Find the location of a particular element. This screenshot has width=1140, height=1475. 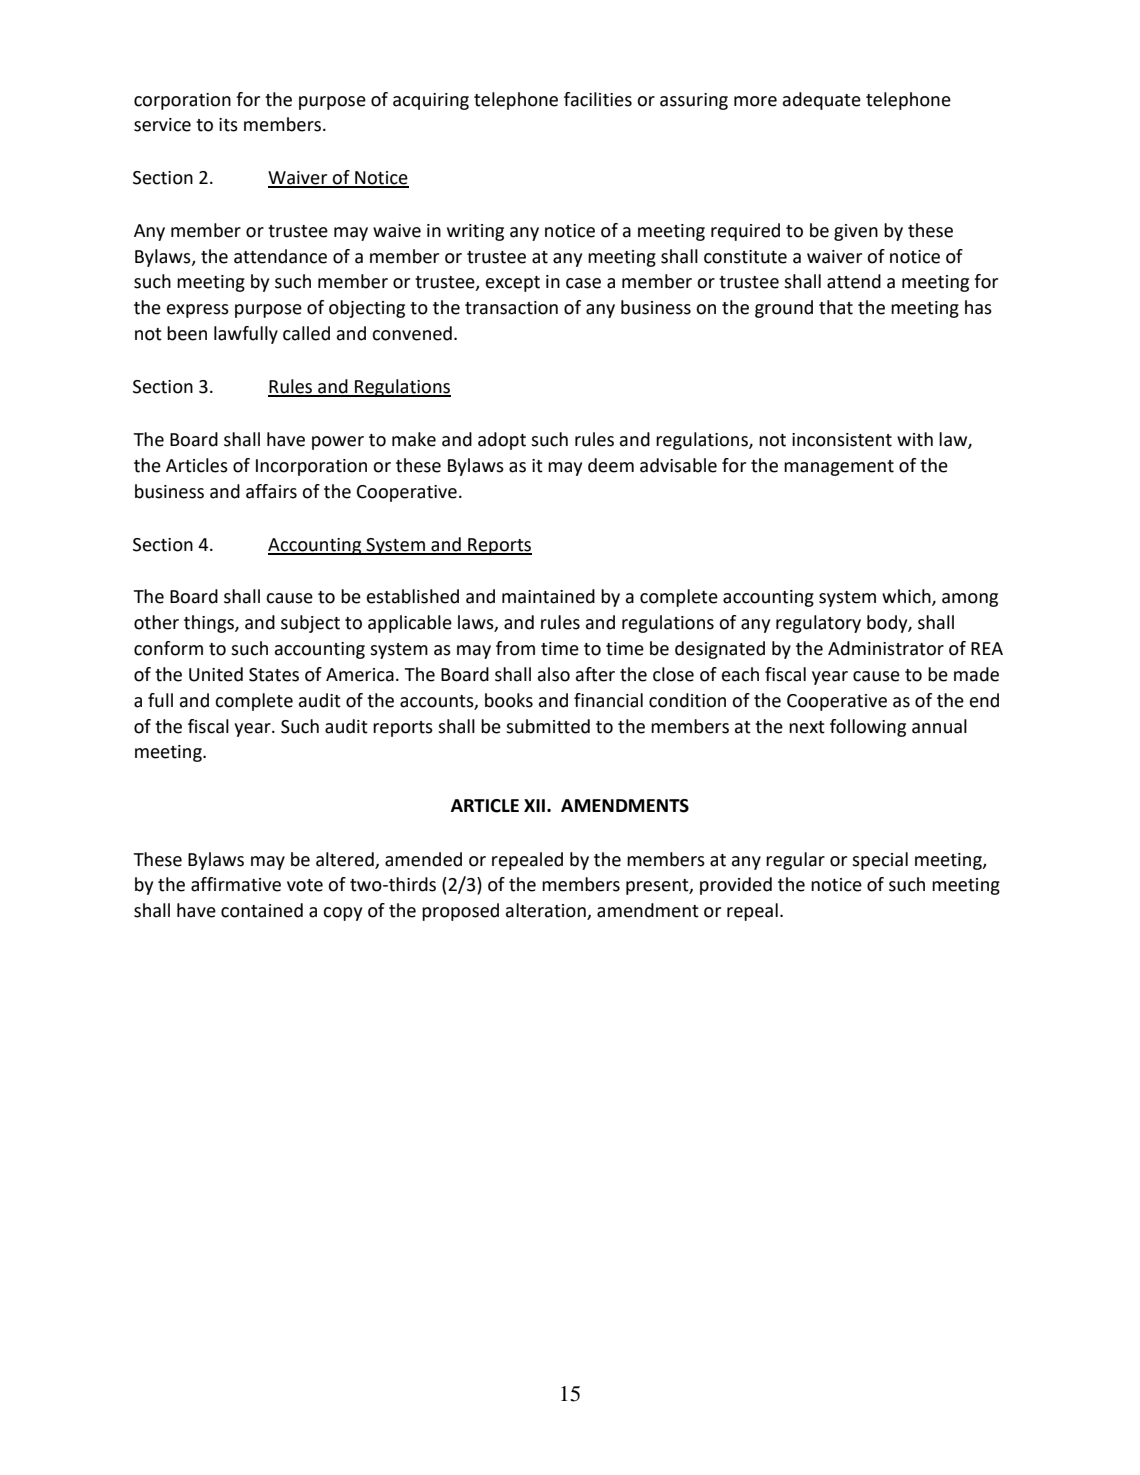

with is located at coordinates (915, 439).
